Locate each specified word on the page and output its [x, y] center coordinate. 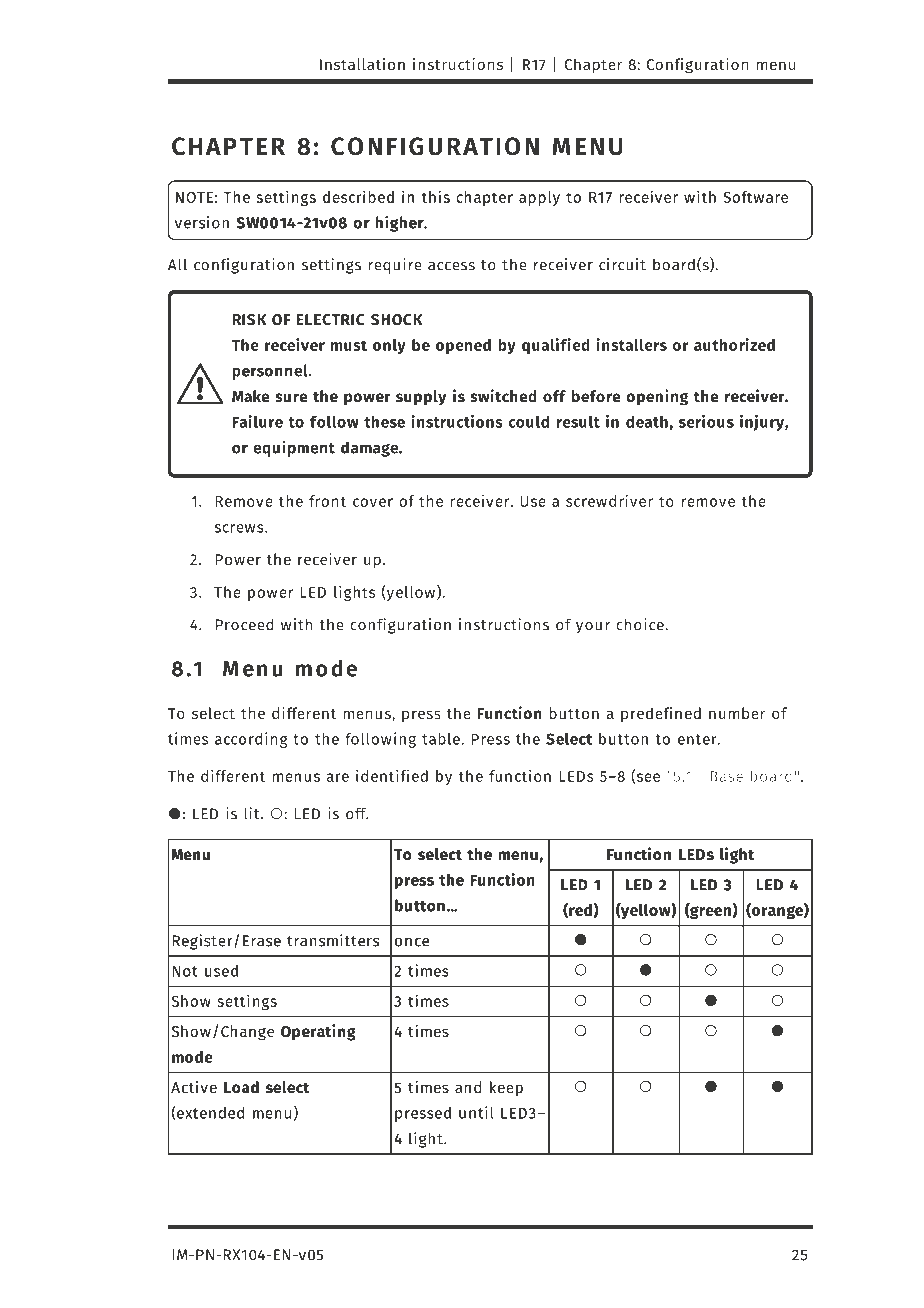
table [441, 739]
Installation [362, 64]
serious [706, 421]
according [251, 740]
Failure [257, 421]
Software [755, 197]
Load [241, 1087]
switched [503, 396]
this [435, 197]
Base [726, 776]
